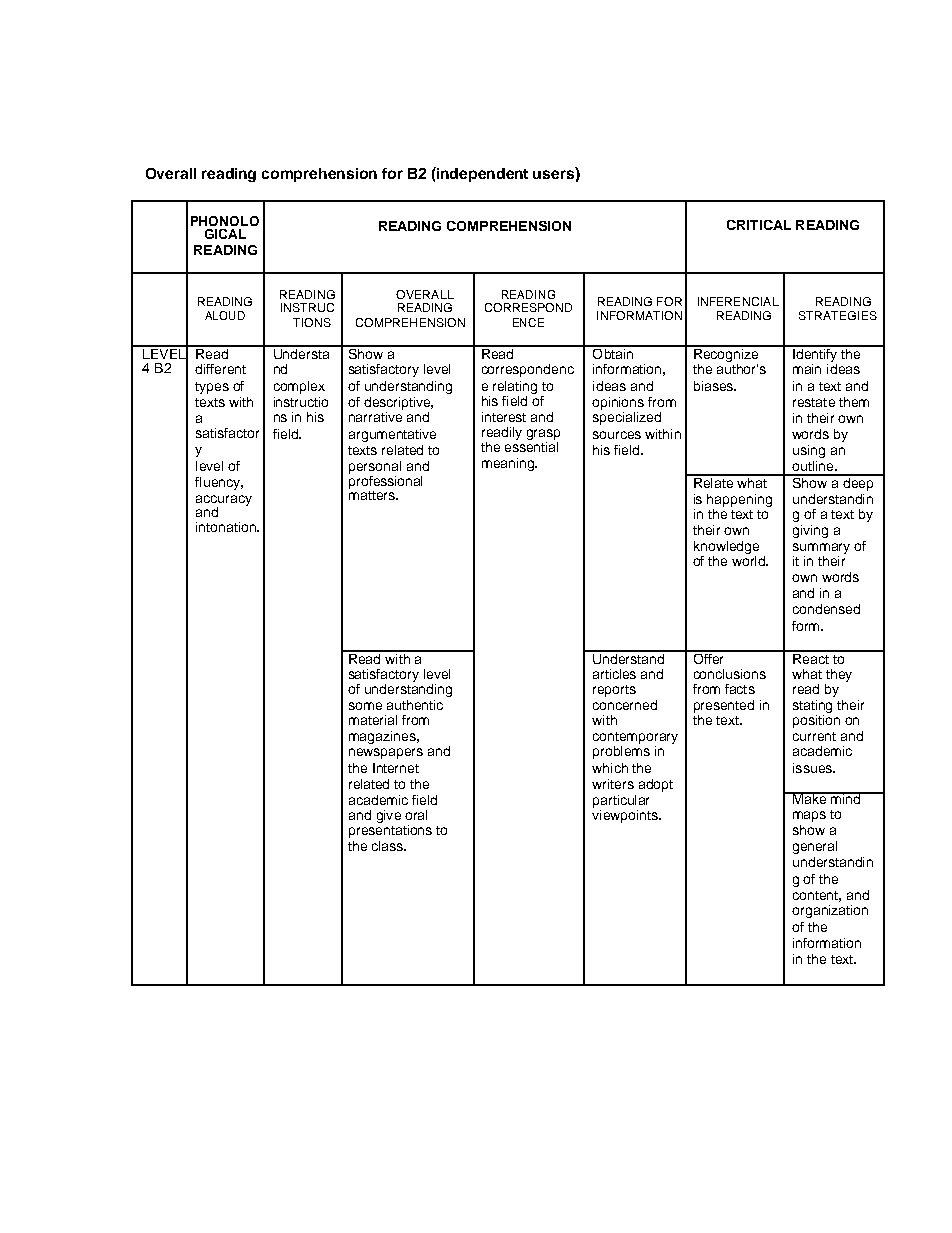  Describe the element at coordinates (810, 531) in the image. I see `giving` at that location.
